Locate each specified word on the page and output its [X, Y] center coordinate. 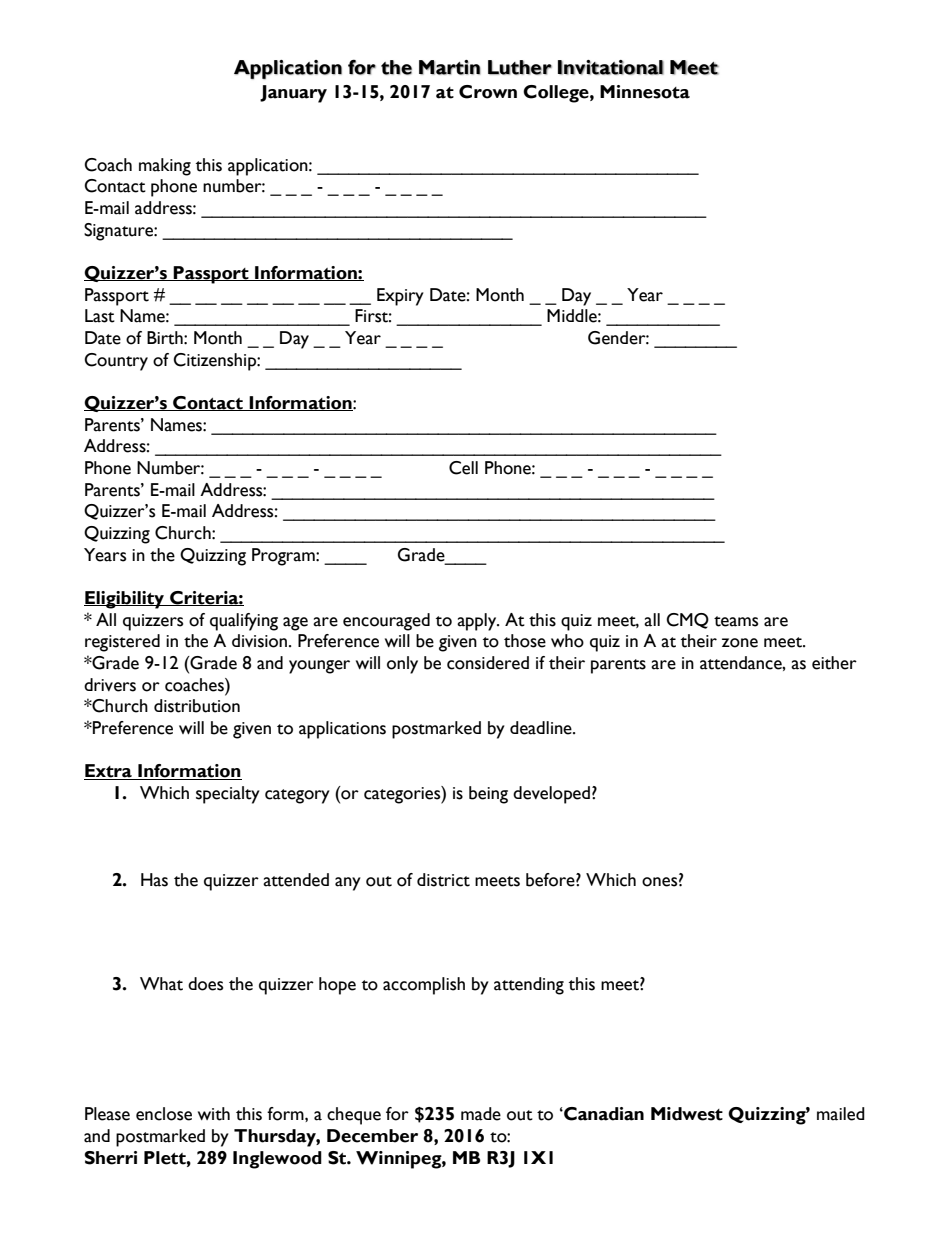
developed [551, 795]
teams [736, 621]
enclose [164, 1114]
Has [154, 880]
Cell [463, 468]
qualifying [244, 622]
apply [478, 622]
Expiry [400, 297]
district [443, 880]
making [165, 167]
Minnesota [645, 92]
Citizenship [215, 362]
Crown [488, 92]
